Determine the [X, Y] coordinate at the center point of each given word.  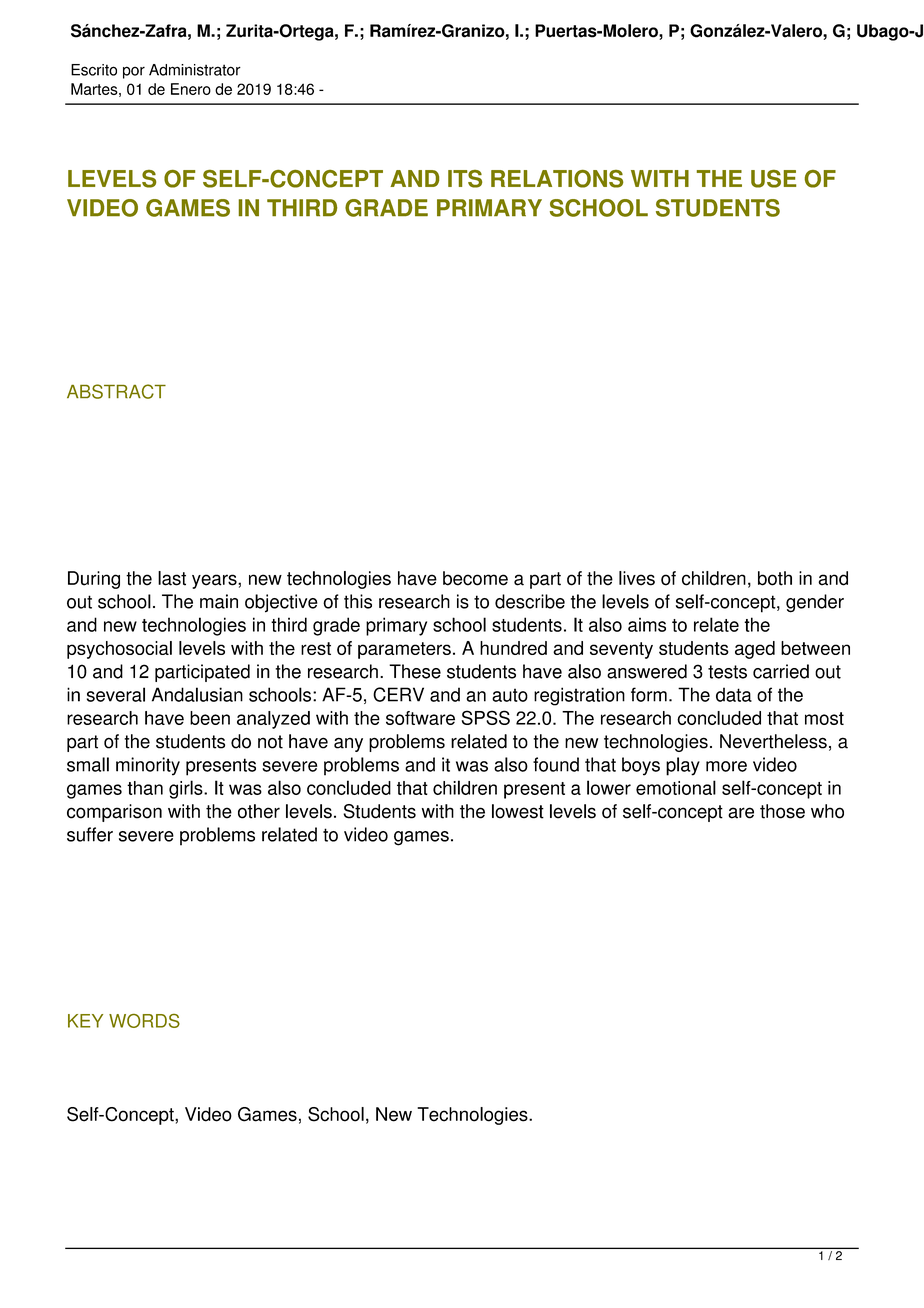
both [775, 578]
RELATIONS [557, 179]
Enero [191, 89]
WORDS [144, 1021]
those [782, 811]
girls [187, 789]
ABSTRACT [116, 391]
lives [637, 578]
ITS [465, 179]
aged [755, 650]
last [172, 578]
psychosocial [119, 650]
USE [773, 179]
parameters [404, 650]
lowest [518, 811]
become [475, 578]
